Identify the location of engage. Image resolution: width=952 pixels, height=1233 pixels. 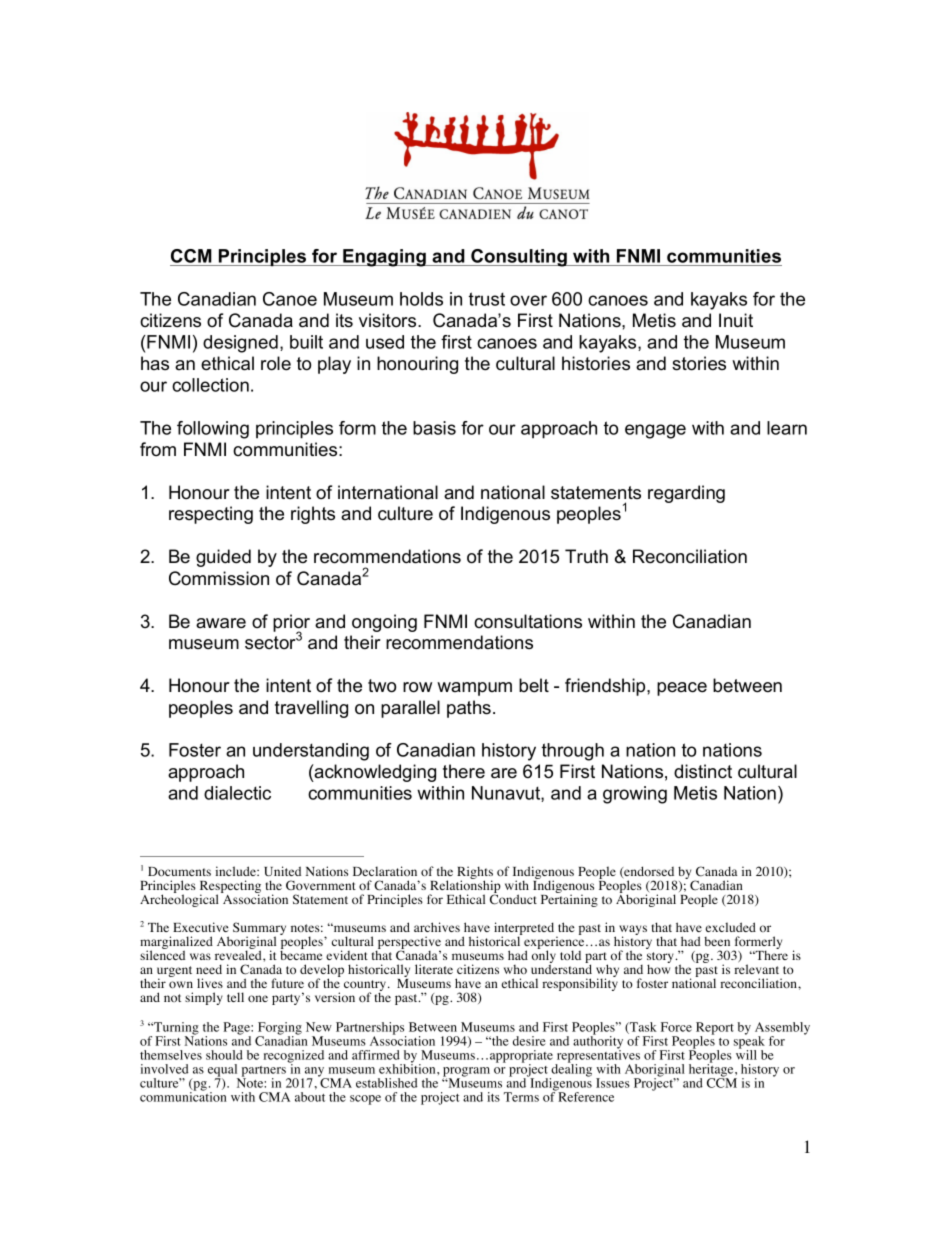
(655, 431).
